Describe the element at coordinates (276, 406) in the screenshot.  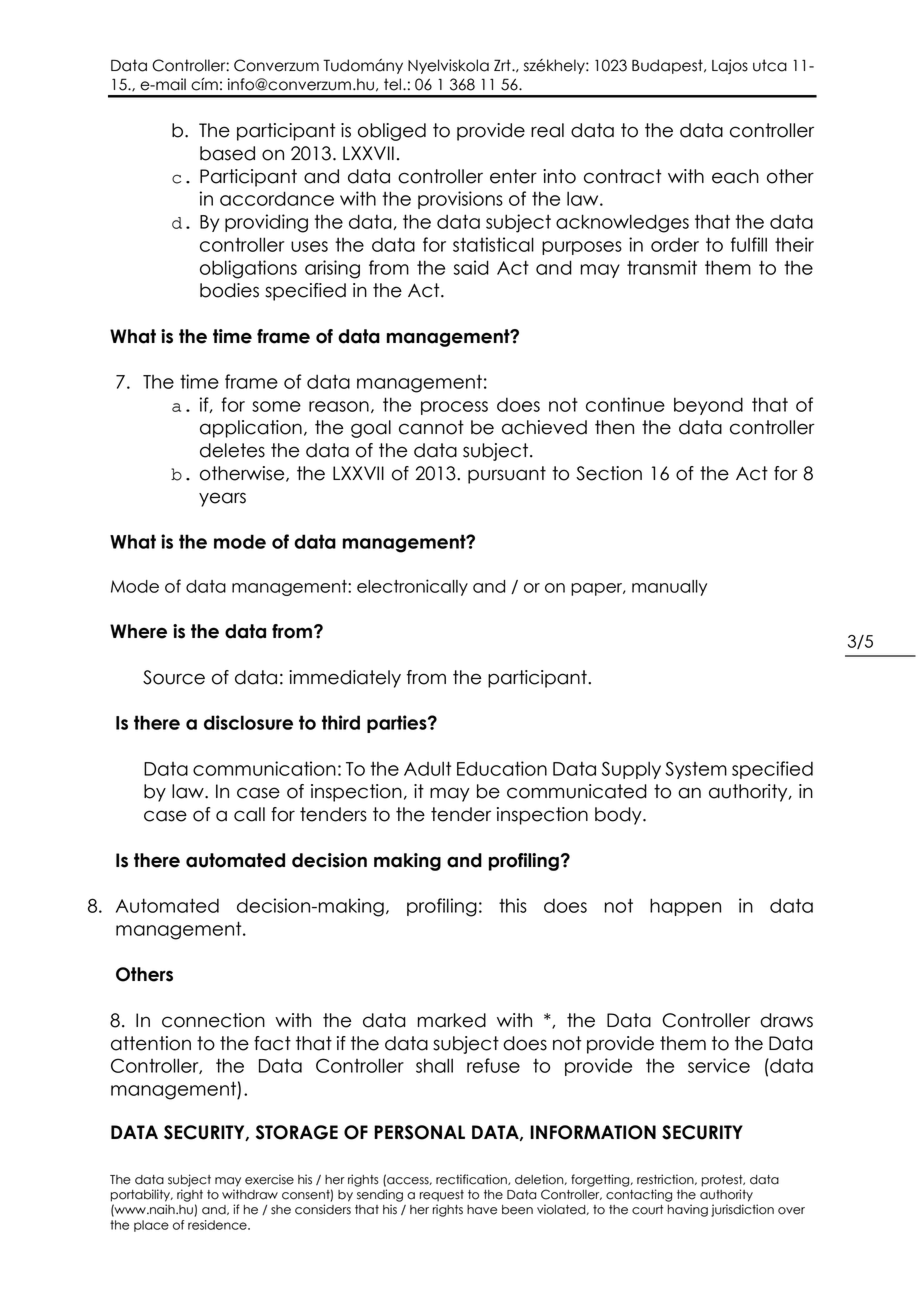
I see `some` at that location.
